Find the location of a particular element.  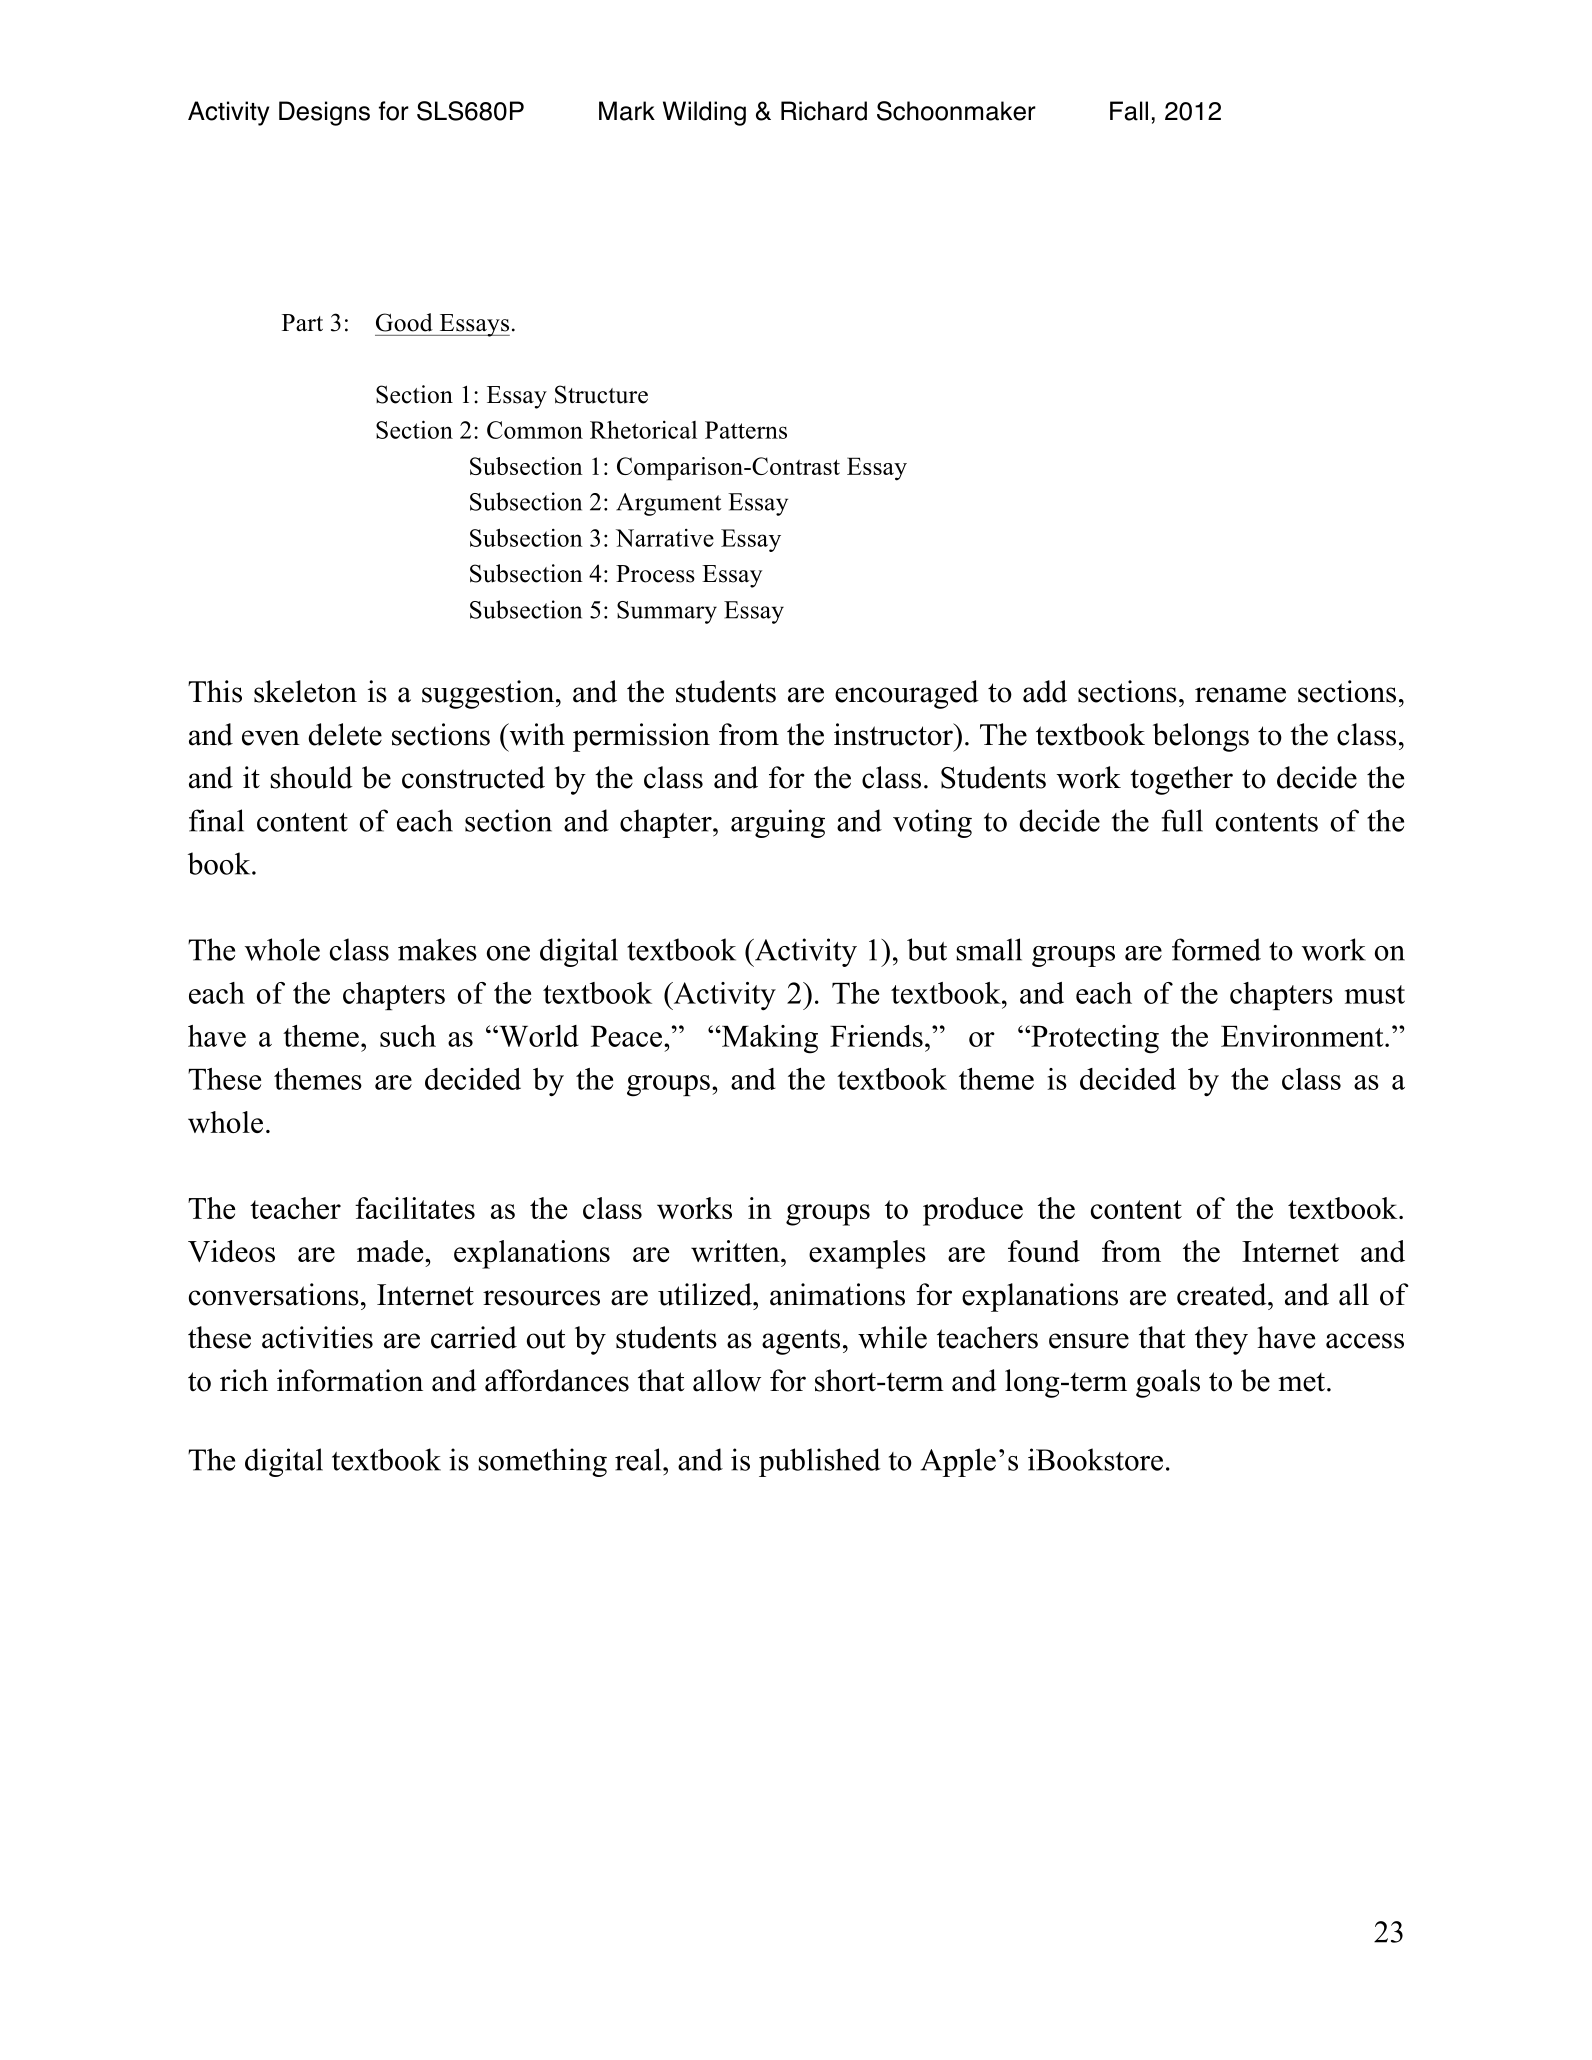

Common is located at coordinates (535, 430).
